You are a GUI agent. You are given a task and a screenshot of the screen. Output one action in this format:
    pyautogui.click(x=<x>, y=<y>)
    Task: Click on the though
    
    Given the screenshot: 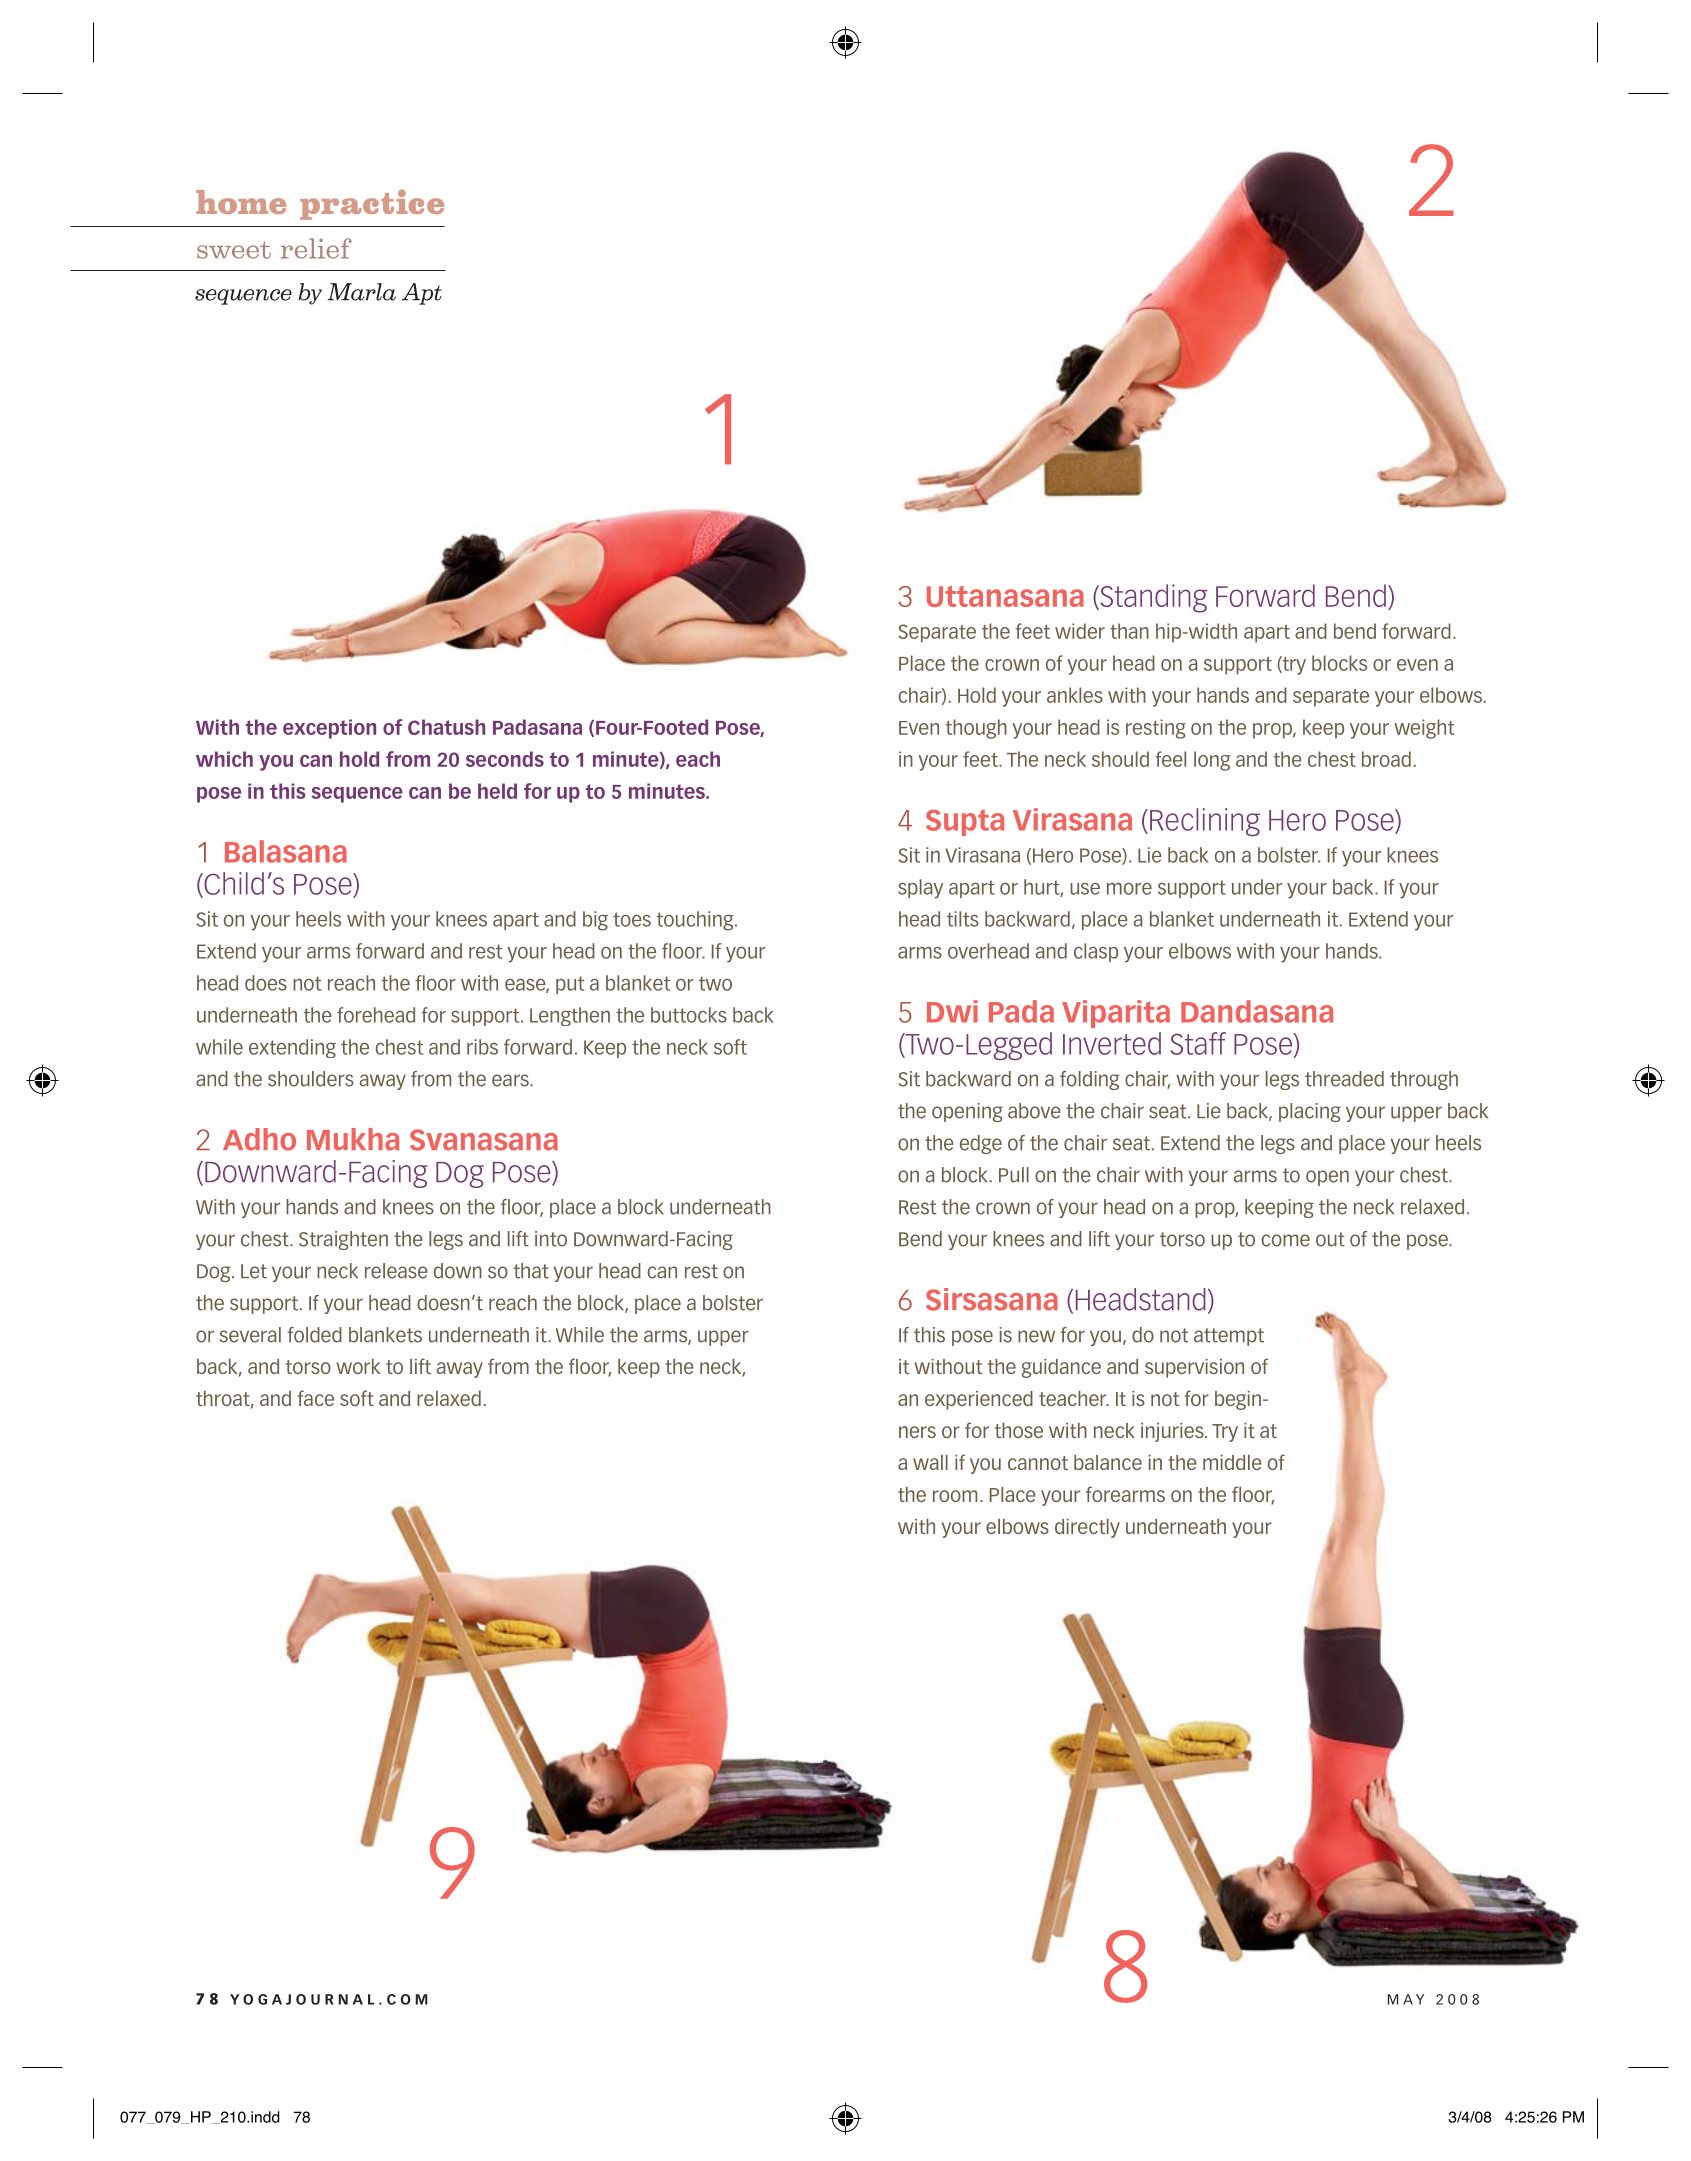 What is the action you would take?
    pyautogui.click(x=976, y=729)
